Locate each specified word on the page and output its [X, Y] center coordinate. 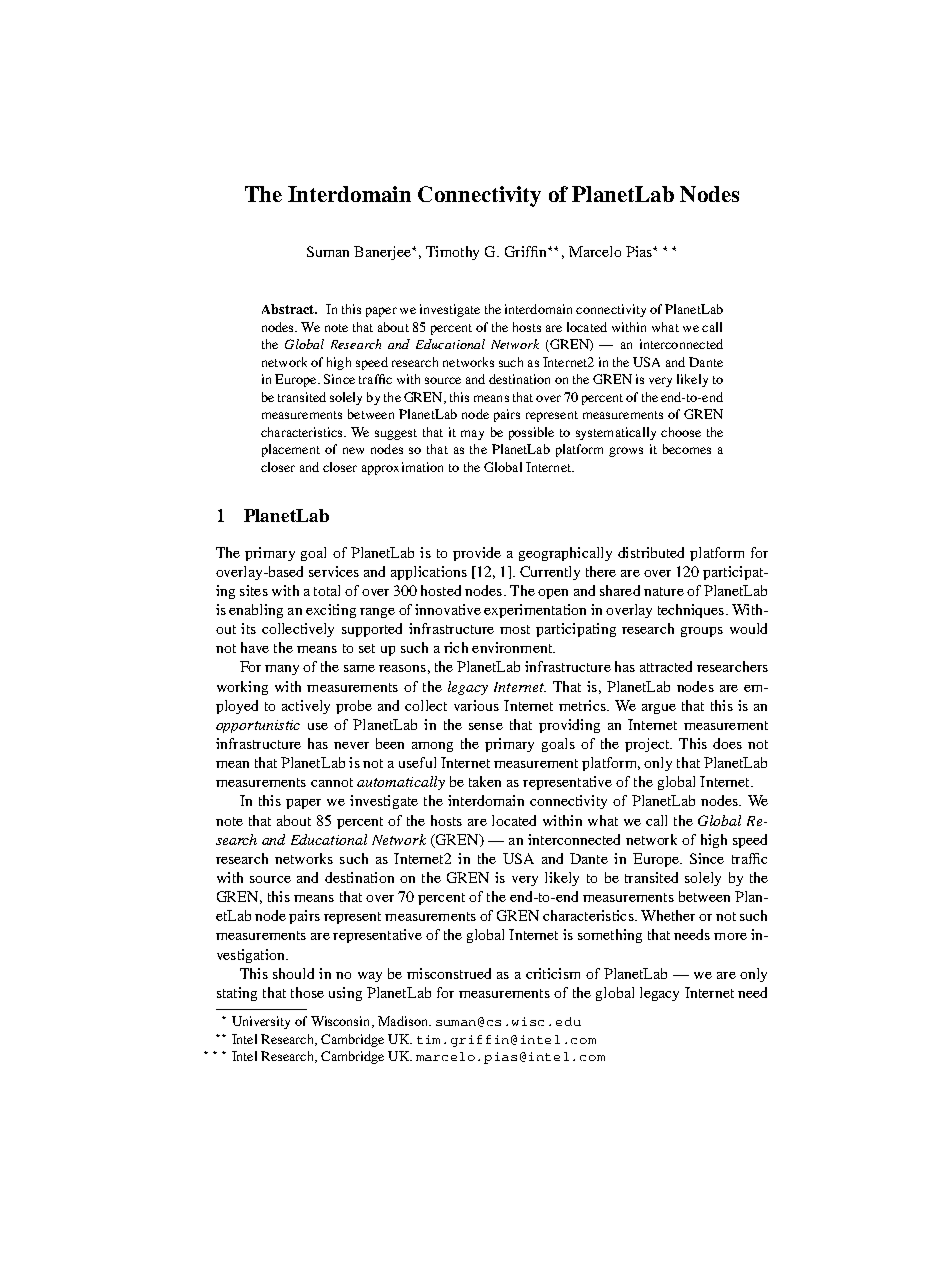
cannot [332, 782]
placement [291, 450]
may [472, 435]
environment [513, 647]
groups [702, 632]
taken [485, 781]
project [648, 745]
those [307, 992]
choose [681, 432]
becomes [687, 449]
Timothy [452, 253]
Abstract [289, 309]
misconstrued [449, 973]
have [255, 647]
